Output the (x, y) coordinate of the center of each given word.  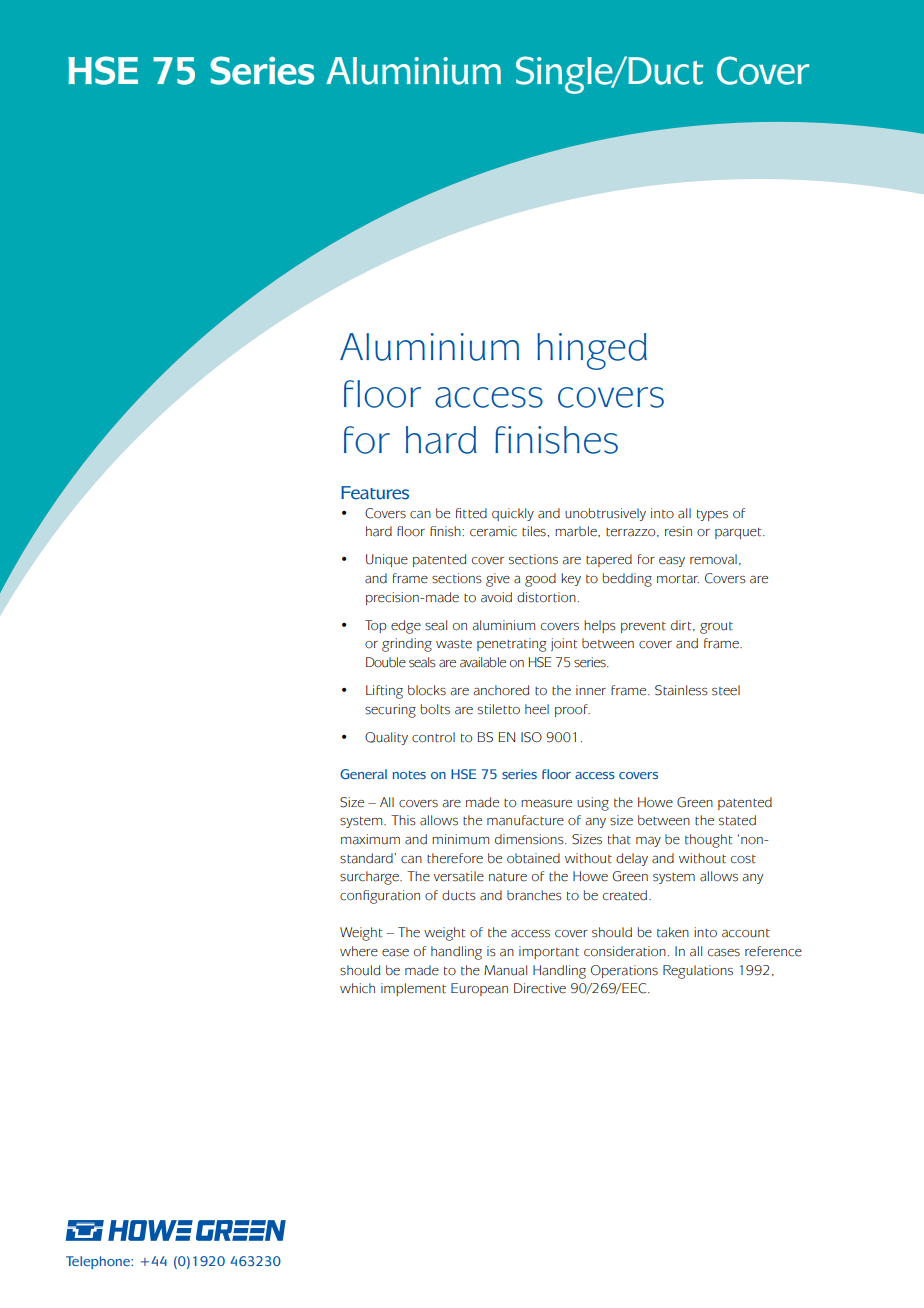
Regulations (698, 972)
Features (375, 493)
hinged (592, 351)
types (712, 515)
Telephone (99, 1262)
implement (413, 989)
